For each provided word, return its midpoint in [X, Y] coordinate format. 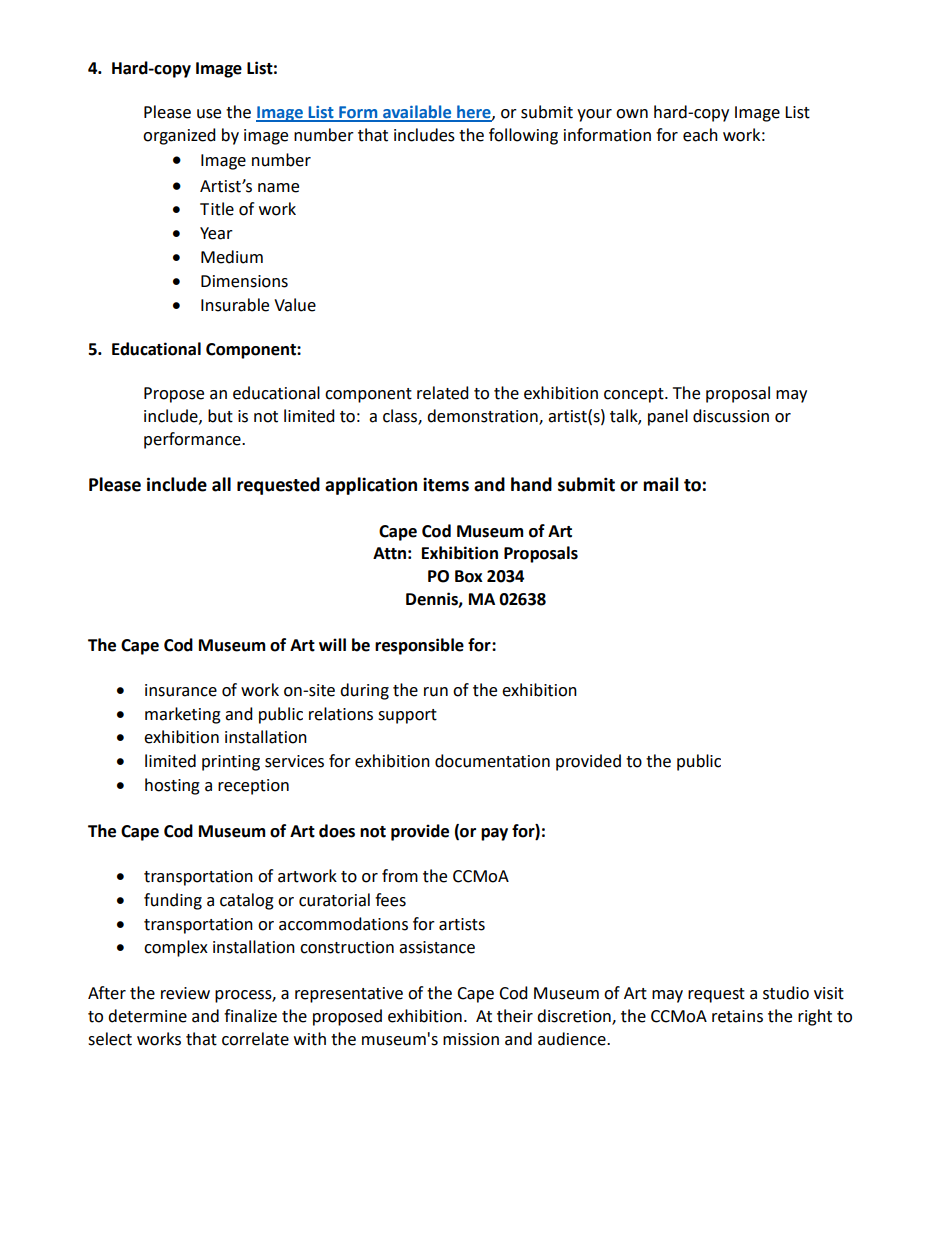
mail [660, 484]
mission [471, 1039]
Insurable [235, 305]
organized [179, 136]
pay [494, 834]
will [332, 644]
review [185, 993]
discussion [731, 416]
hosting [172, 786]
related [443, 393]
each [700, 135]
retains [737, 1016]
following [523, 136]
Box [469, 576]
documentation [492, 761]
